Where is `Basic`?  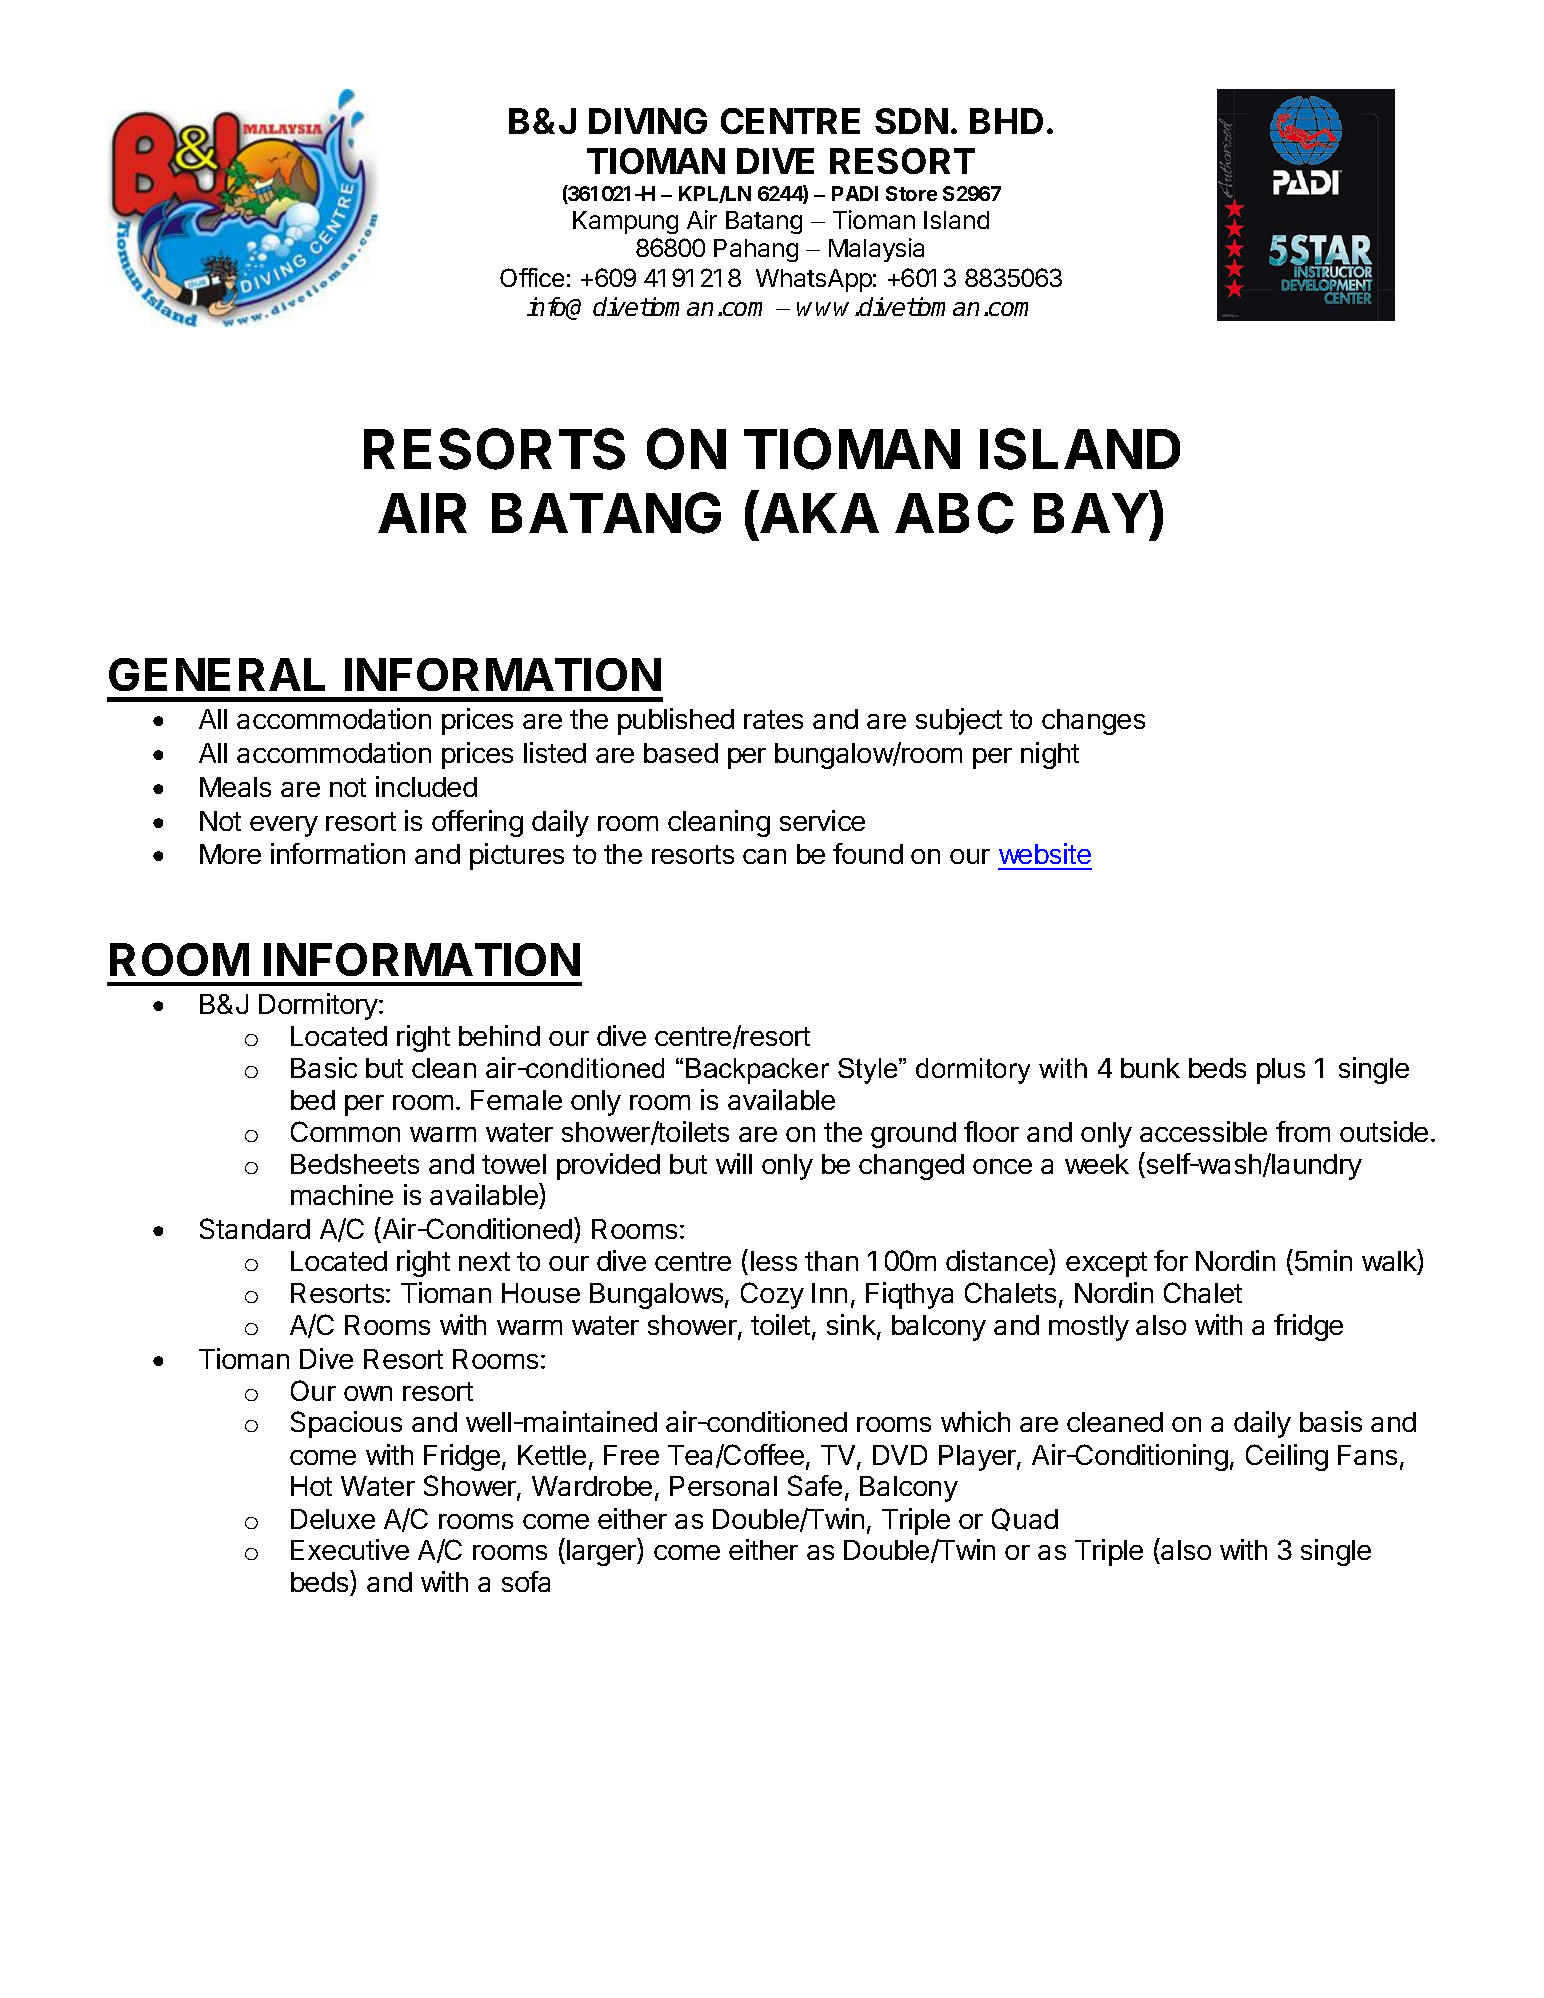 Basic is located at coordinates (324, 1067).
